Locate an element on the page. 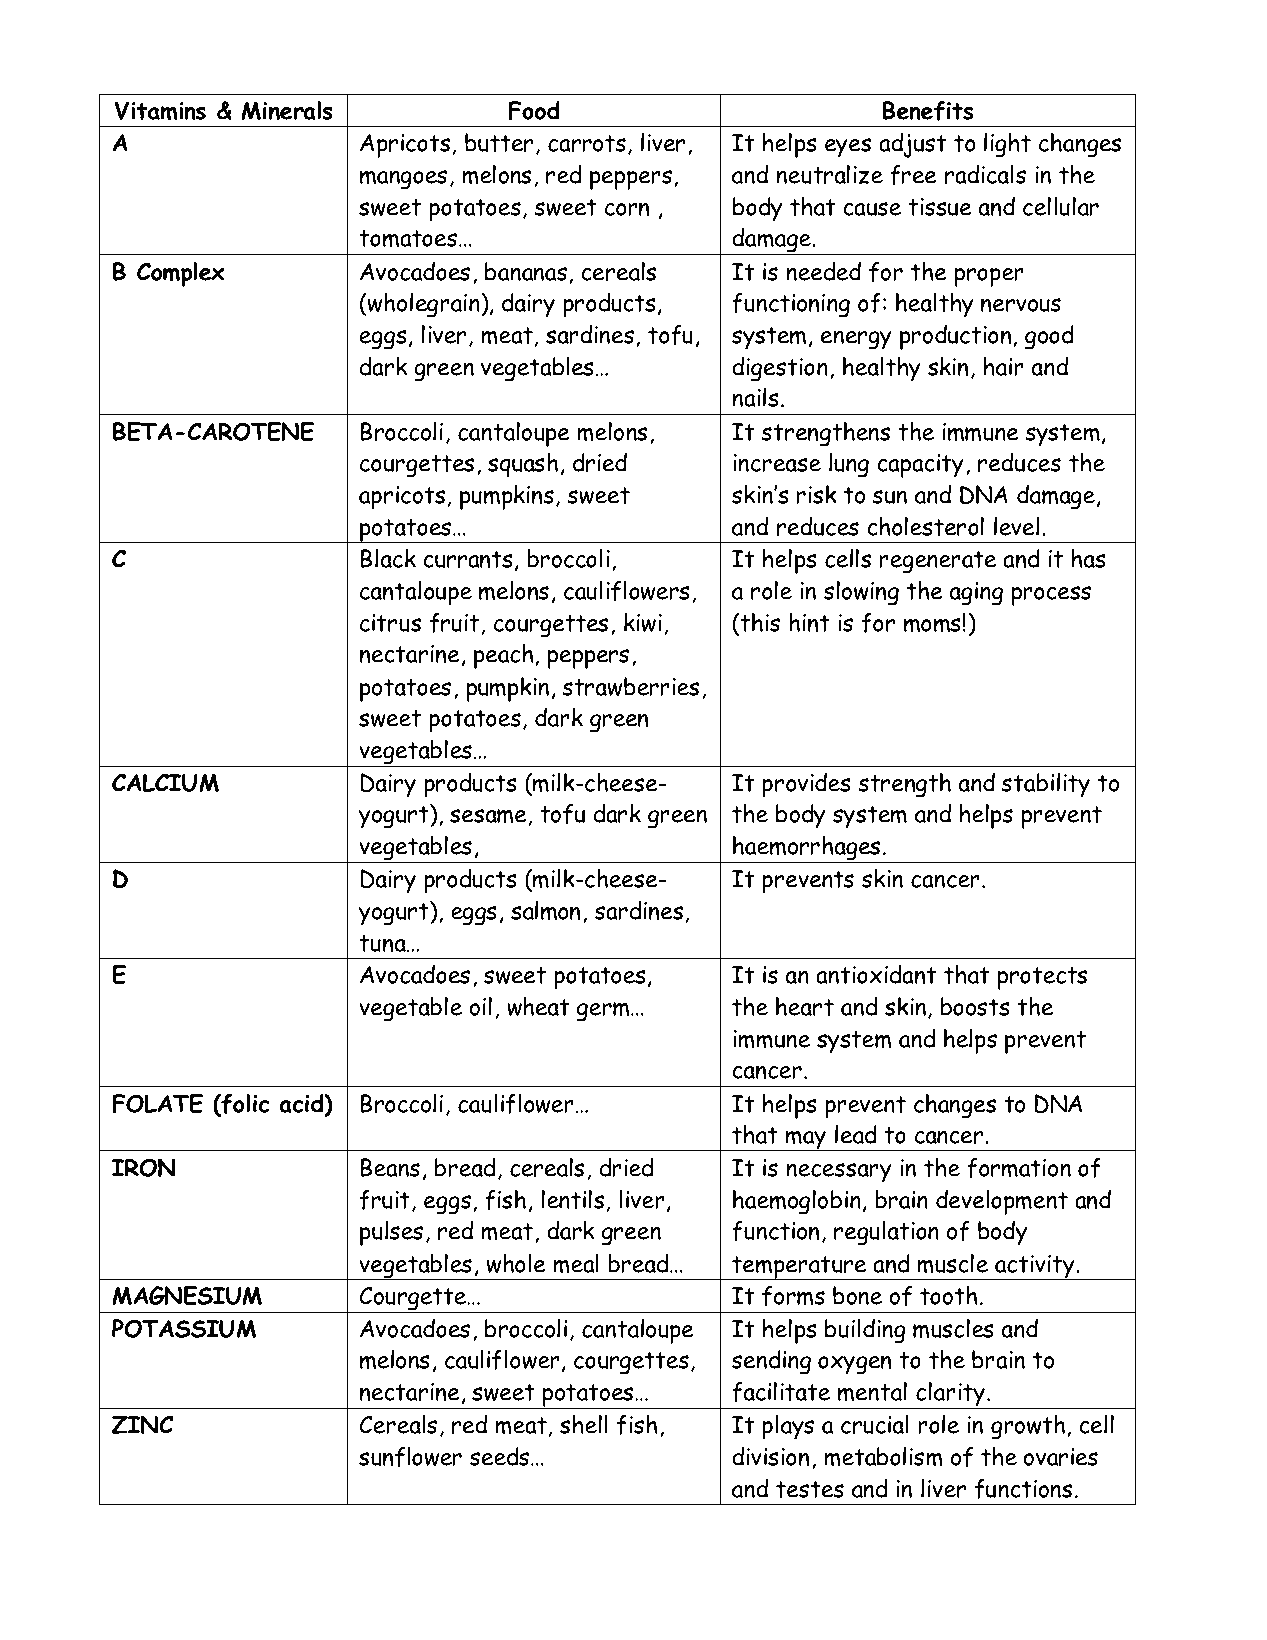 This image has width=1267, height=1640. kiwi is located at coordinates (643, 622).
